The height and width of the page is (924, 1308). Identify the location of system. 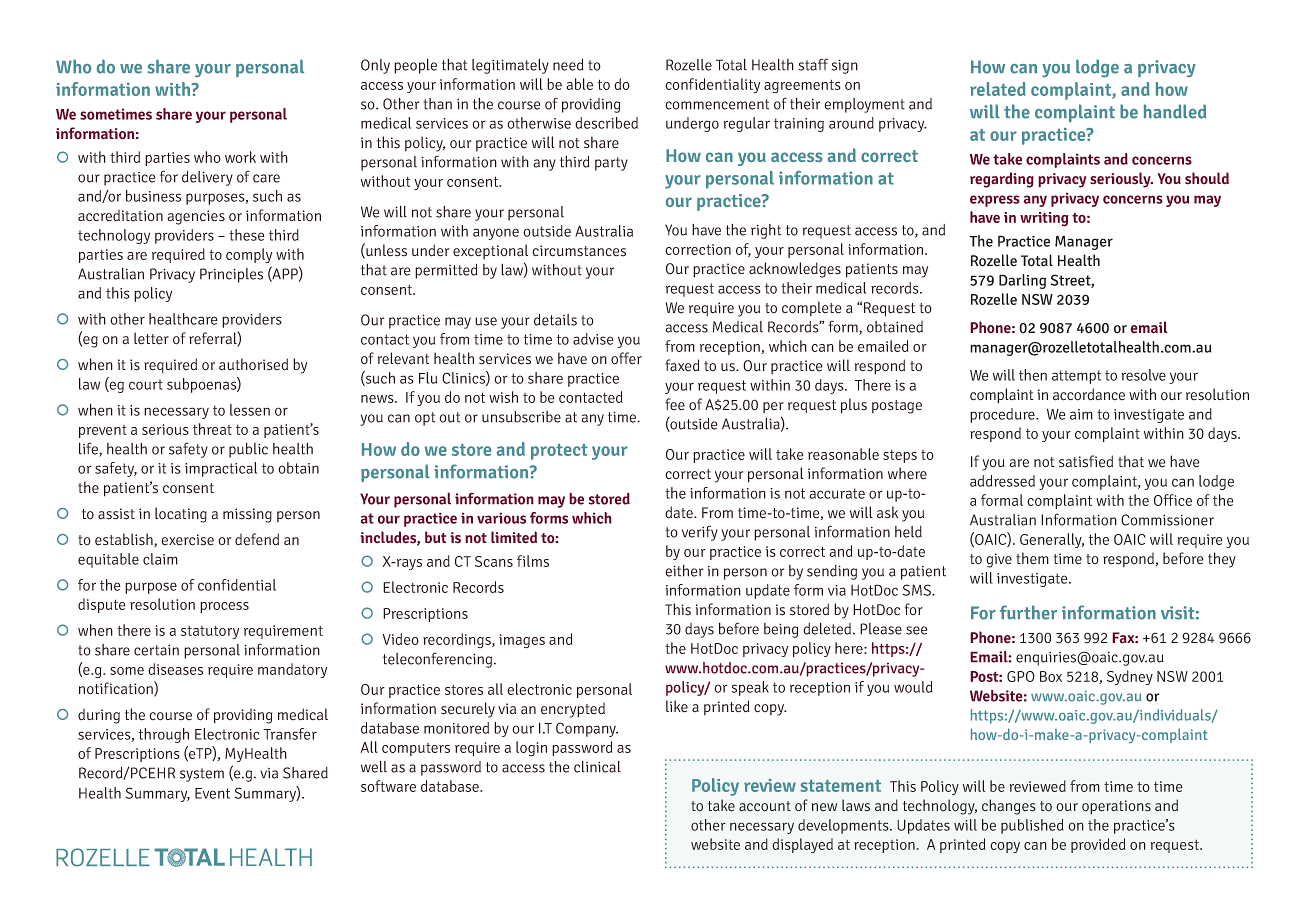
(202, 775).
